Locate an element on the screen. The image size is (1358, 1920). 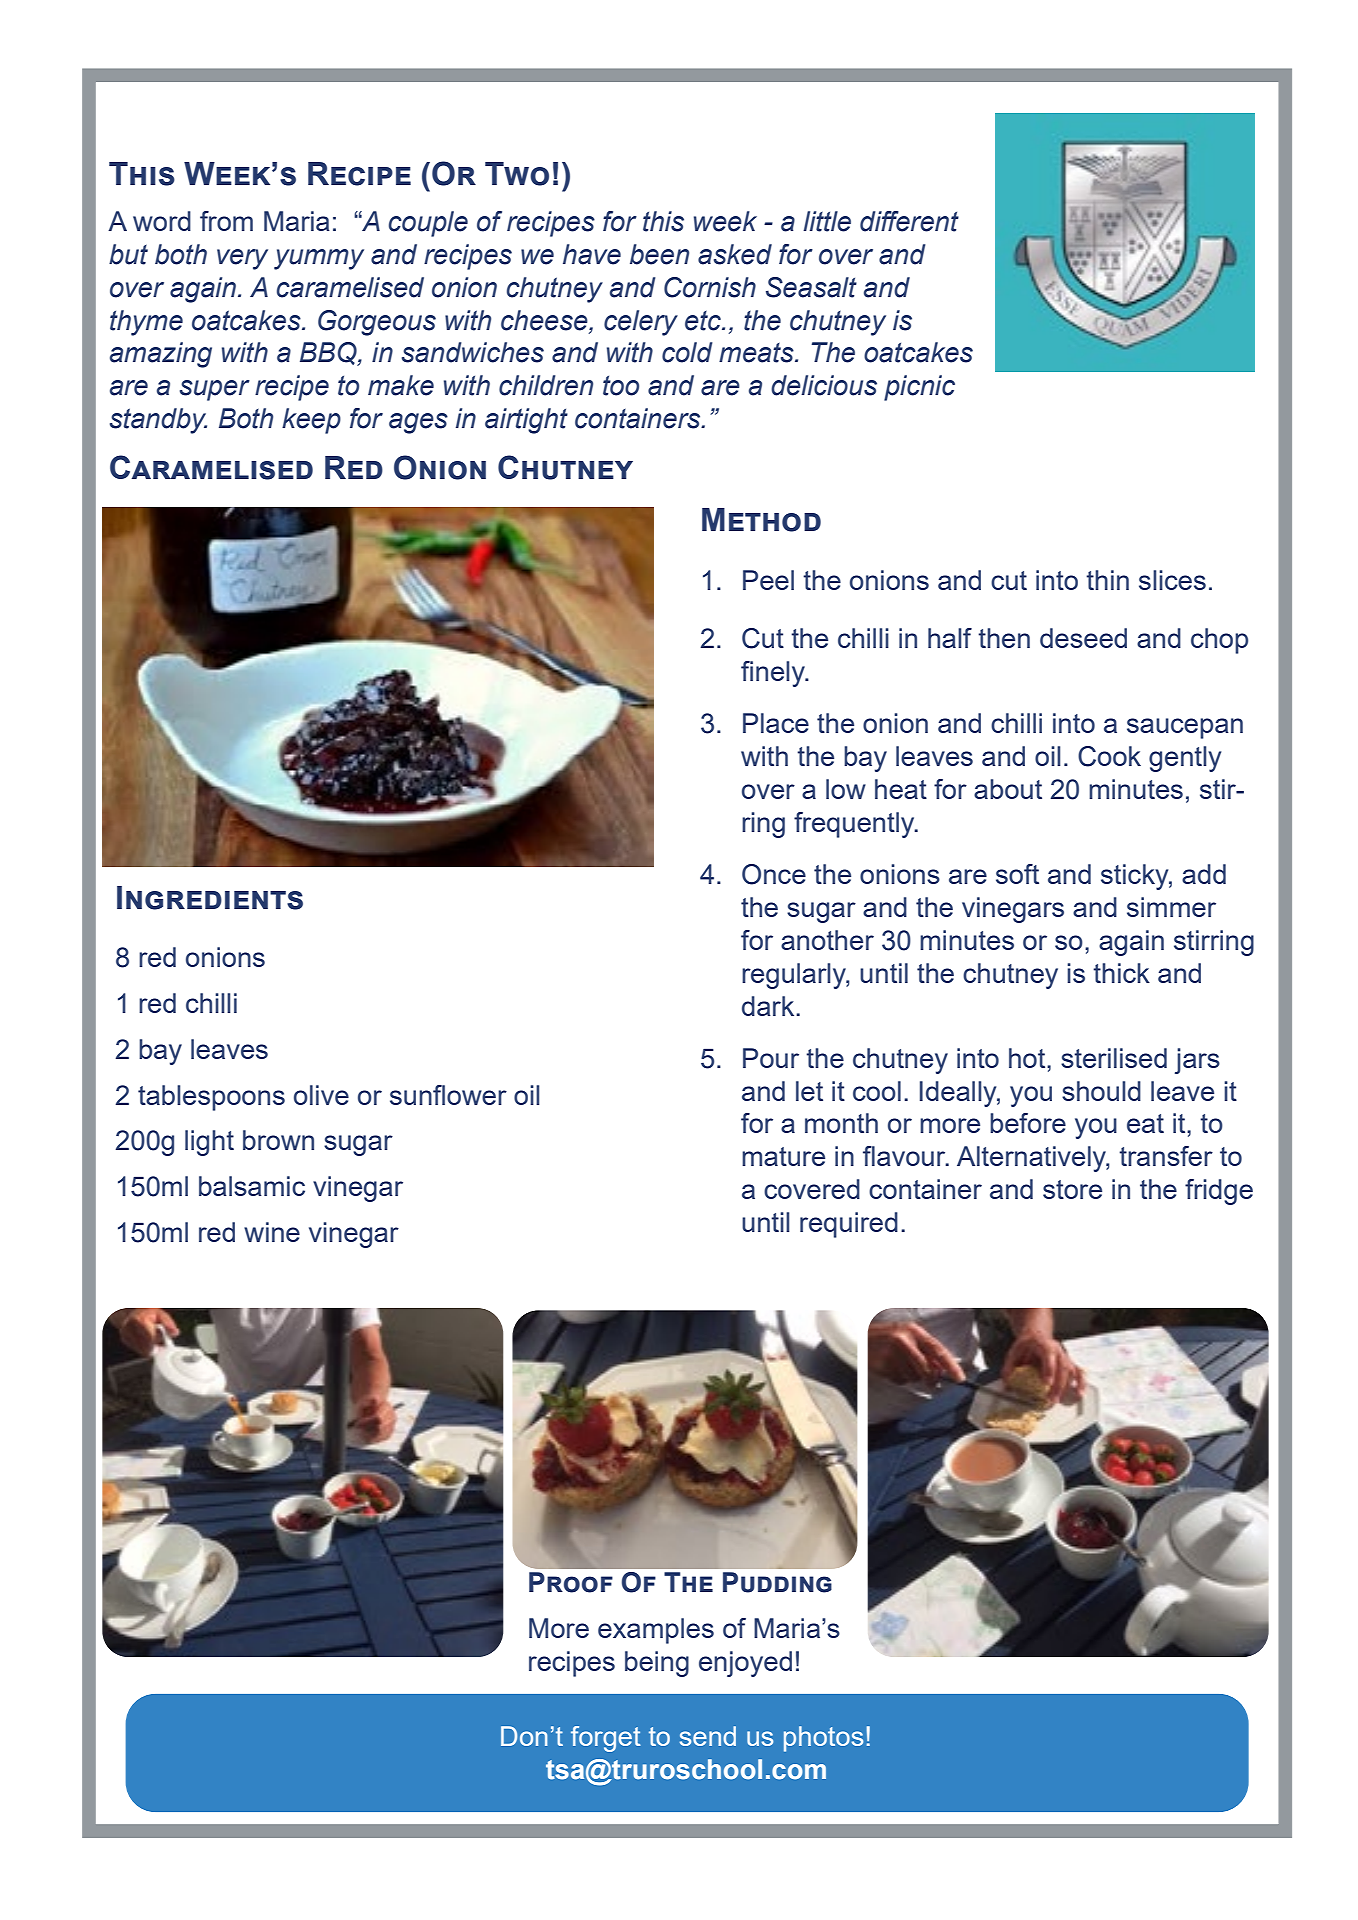
been is located at coordinates (659, 254).
